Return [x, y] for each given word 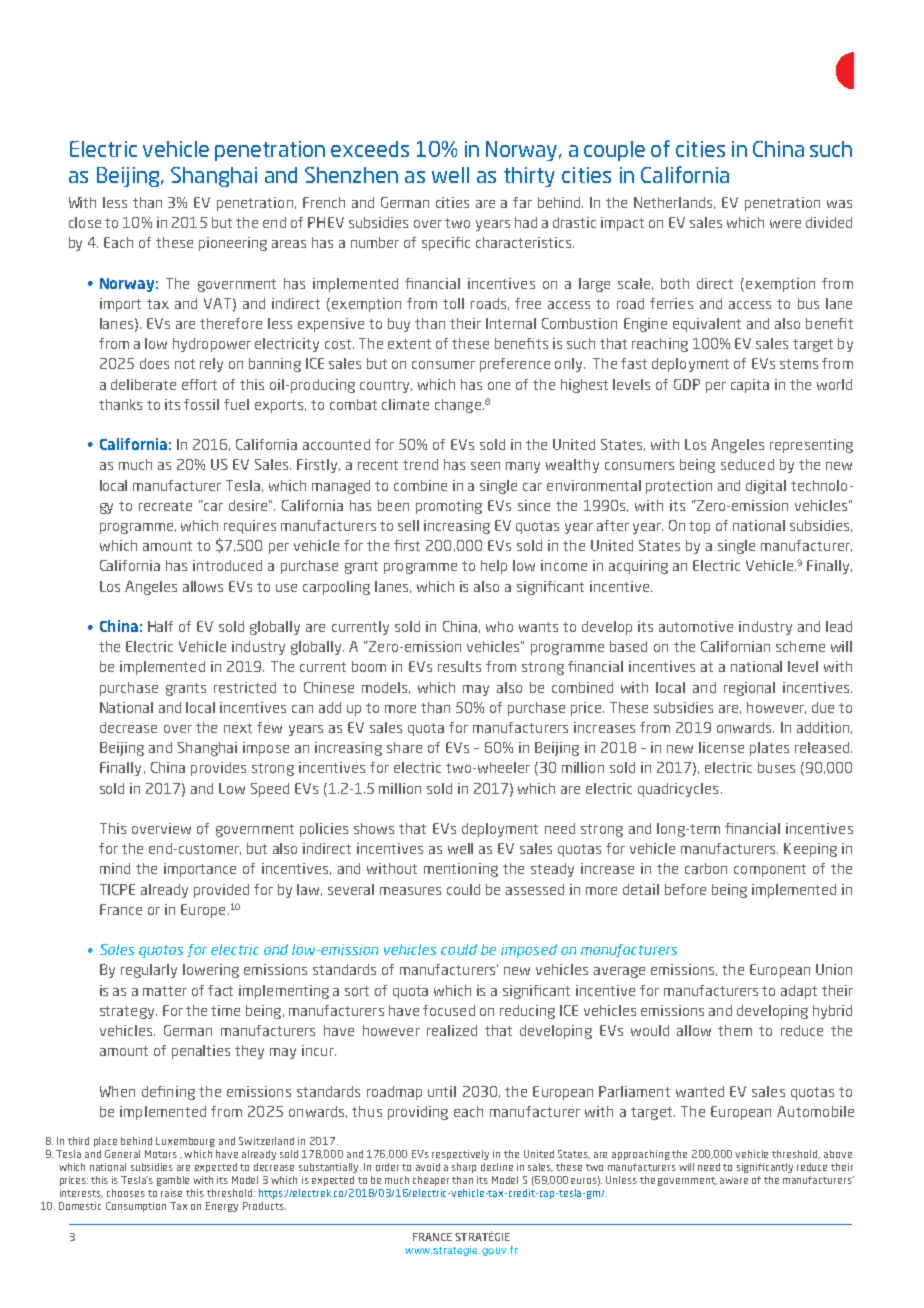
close [85, 222]
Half [160, 626]
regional [749, 689]
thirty [529, 177]
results [459, 666]
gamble [173, 1181]
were [785, 224]
